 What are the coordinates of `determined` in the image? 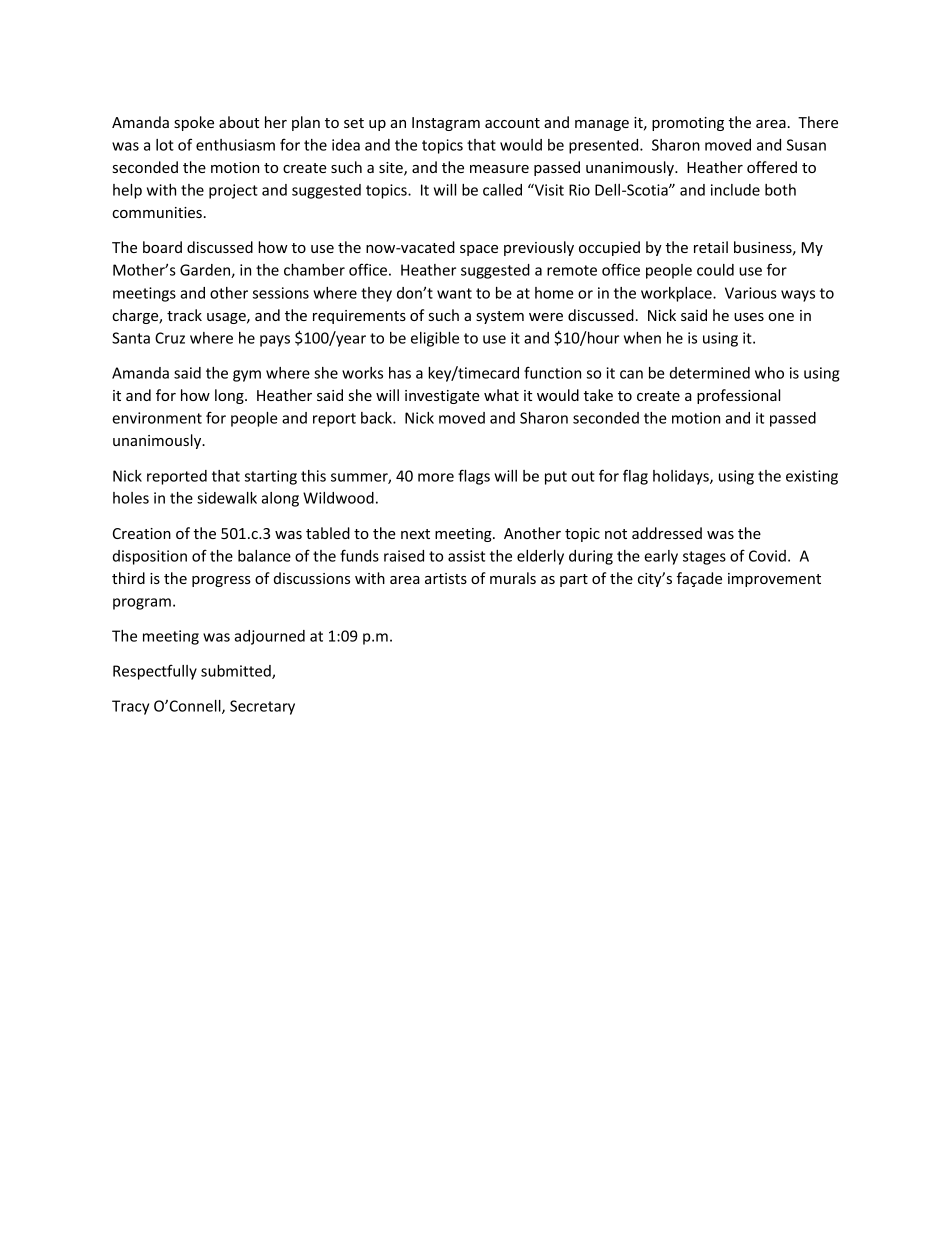 It's located at (710, 373).
